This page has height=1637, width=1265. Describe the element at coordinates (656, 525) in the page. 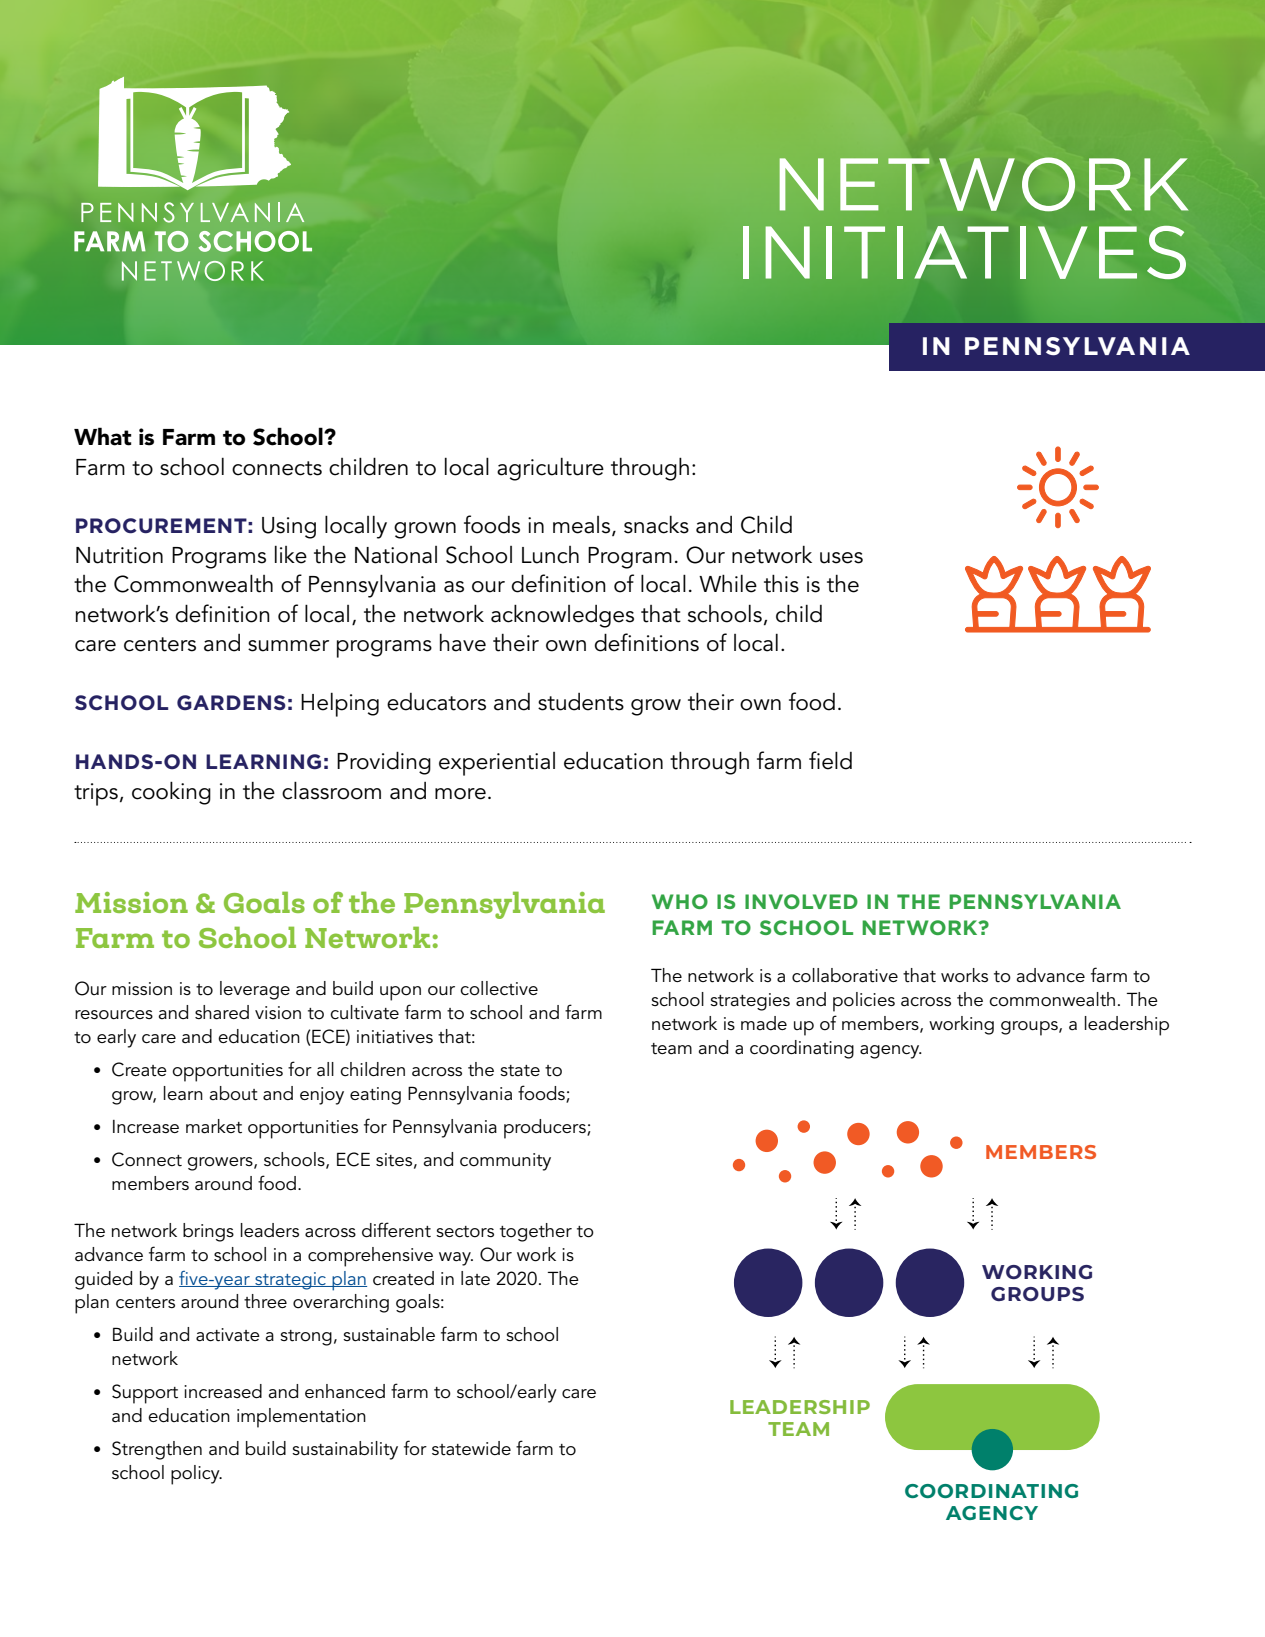

I see `snacks` at that location.
